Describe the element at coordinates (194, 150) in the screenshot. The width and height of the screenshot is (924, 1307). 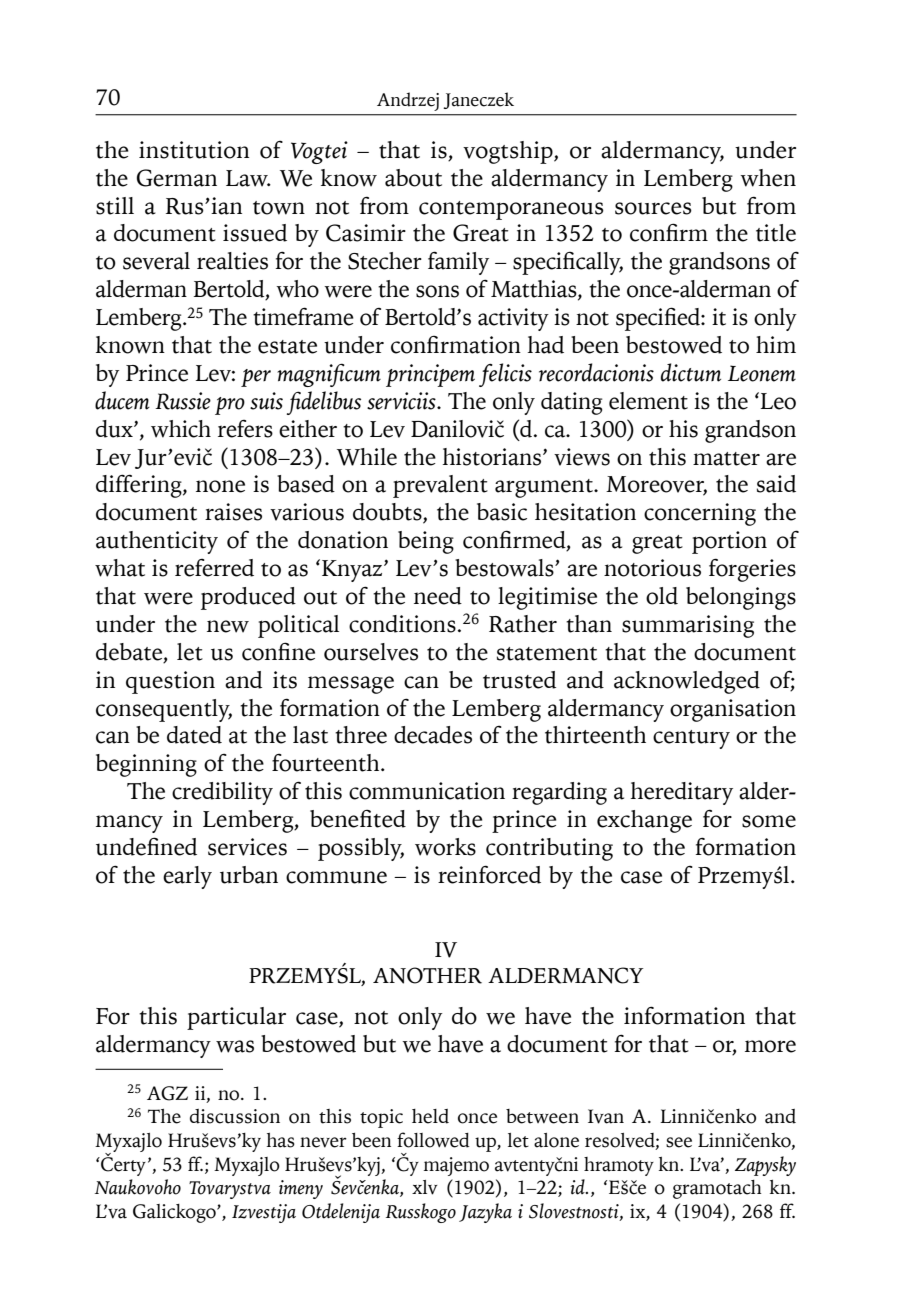
I see `institution` at that location.
